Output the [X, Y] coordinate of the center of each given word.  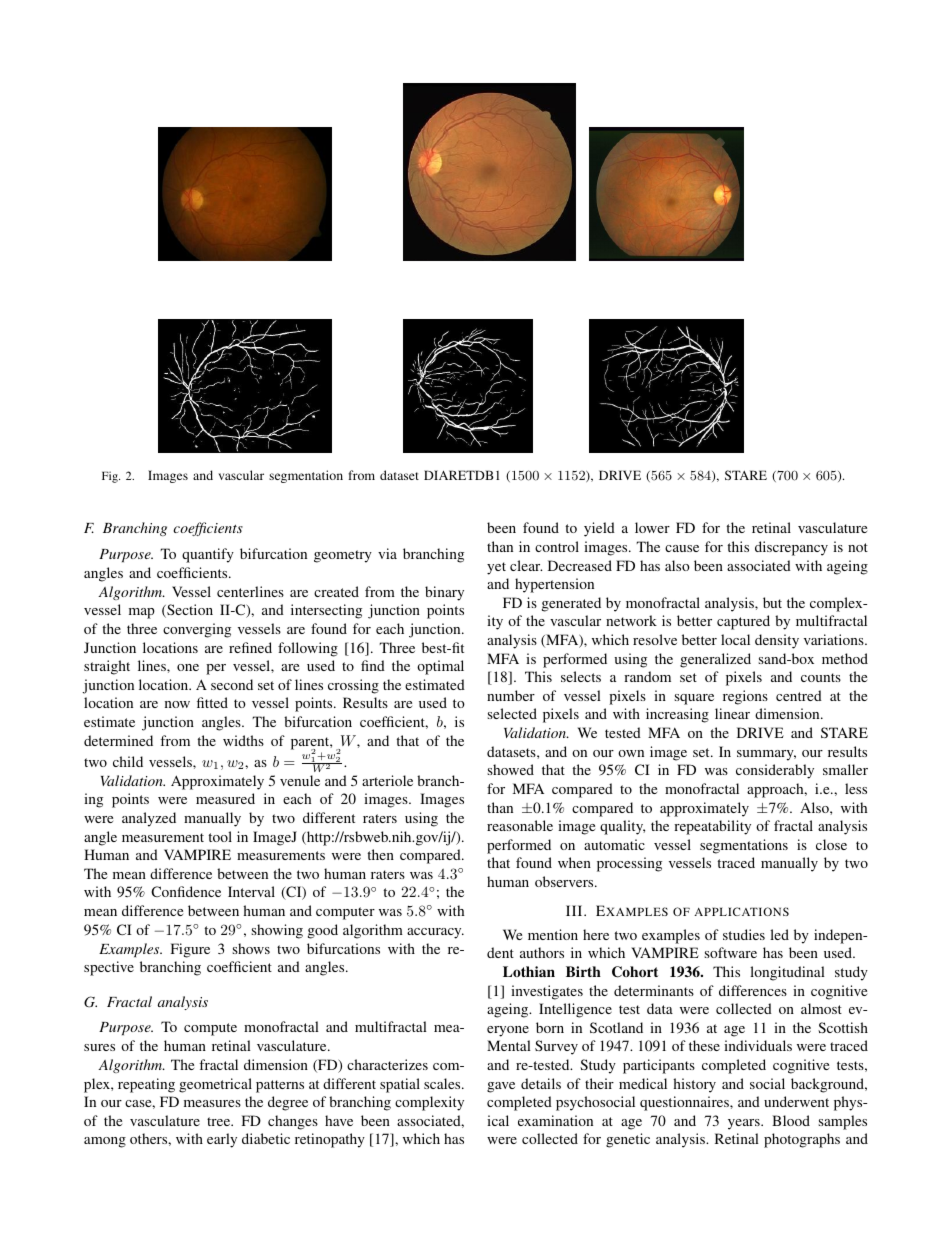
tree [220, 1121]
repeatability [712, 827]
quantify [208, 555]
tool [220, 836]
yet [496, 568]
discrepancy [791, 548]
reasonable [520, 825]
